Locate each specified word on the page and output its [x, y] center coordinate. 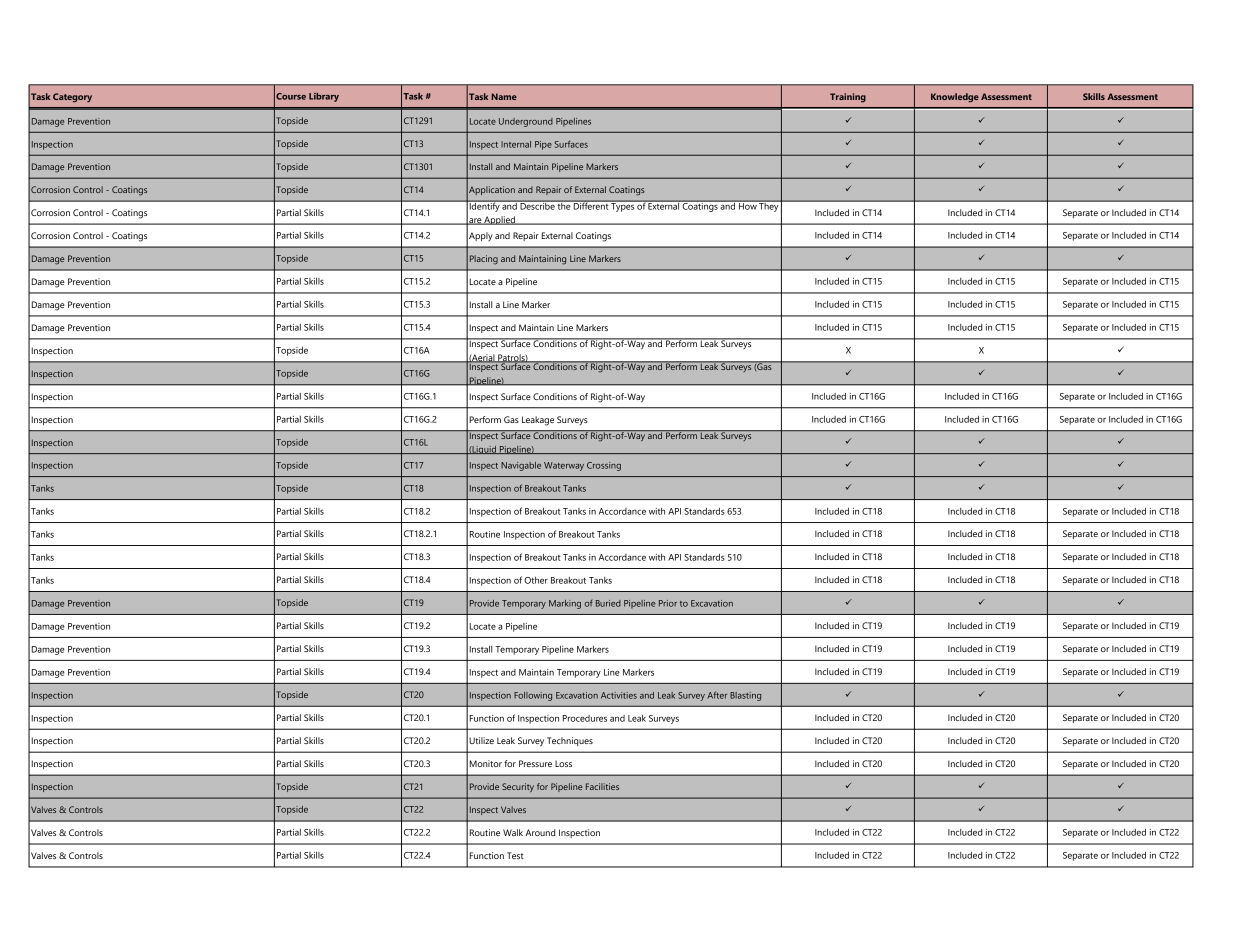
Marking [565, 604]
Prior [668, 603]
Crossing [604, 466]
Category [72, 98]
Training [848, 98]
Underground [526, 122]
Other [536, 580]
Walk [513, 832]
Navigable [521, 466]
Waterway [564, 466]
